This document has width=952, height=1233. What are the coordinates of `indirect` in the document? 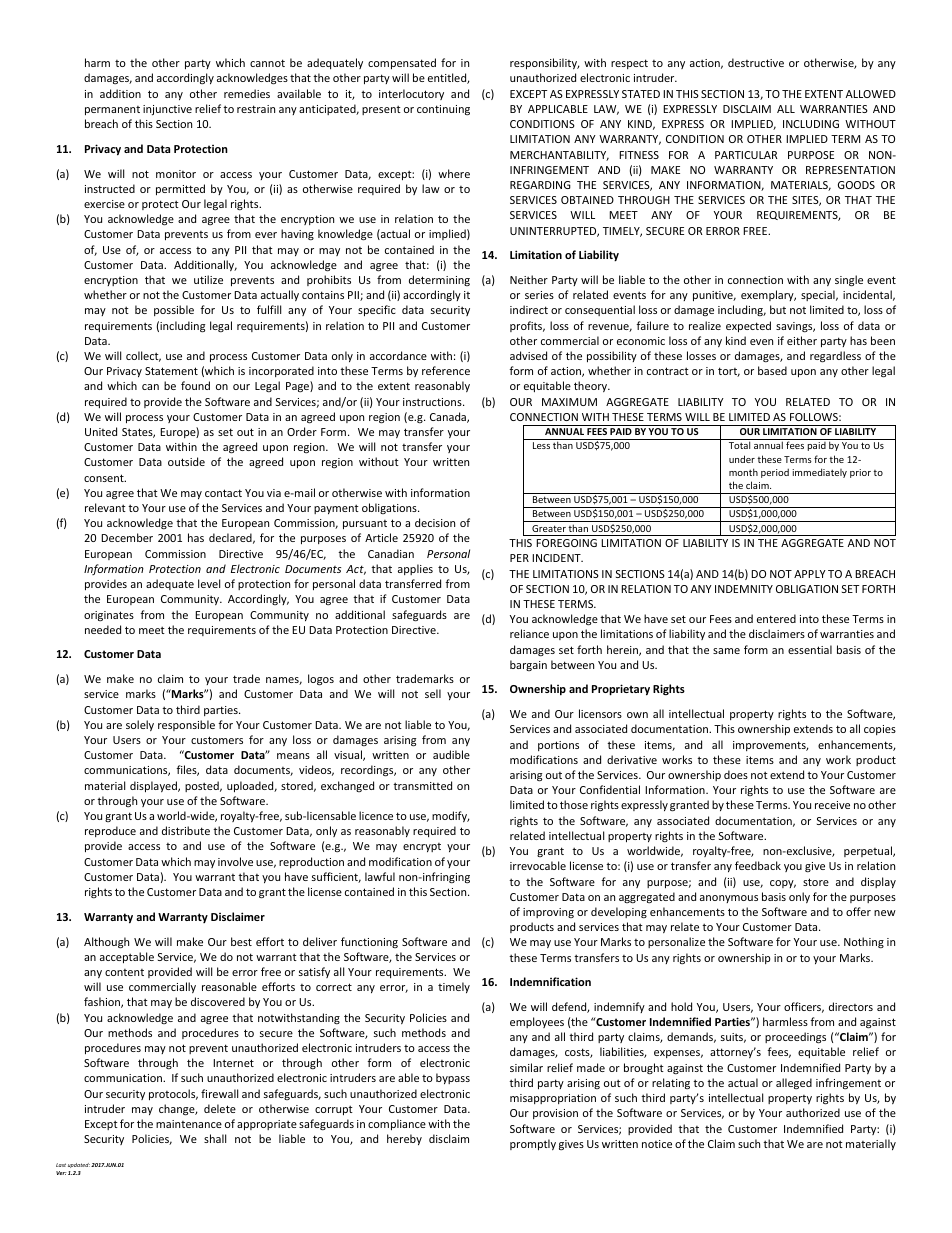 It's located at (529, 309).
